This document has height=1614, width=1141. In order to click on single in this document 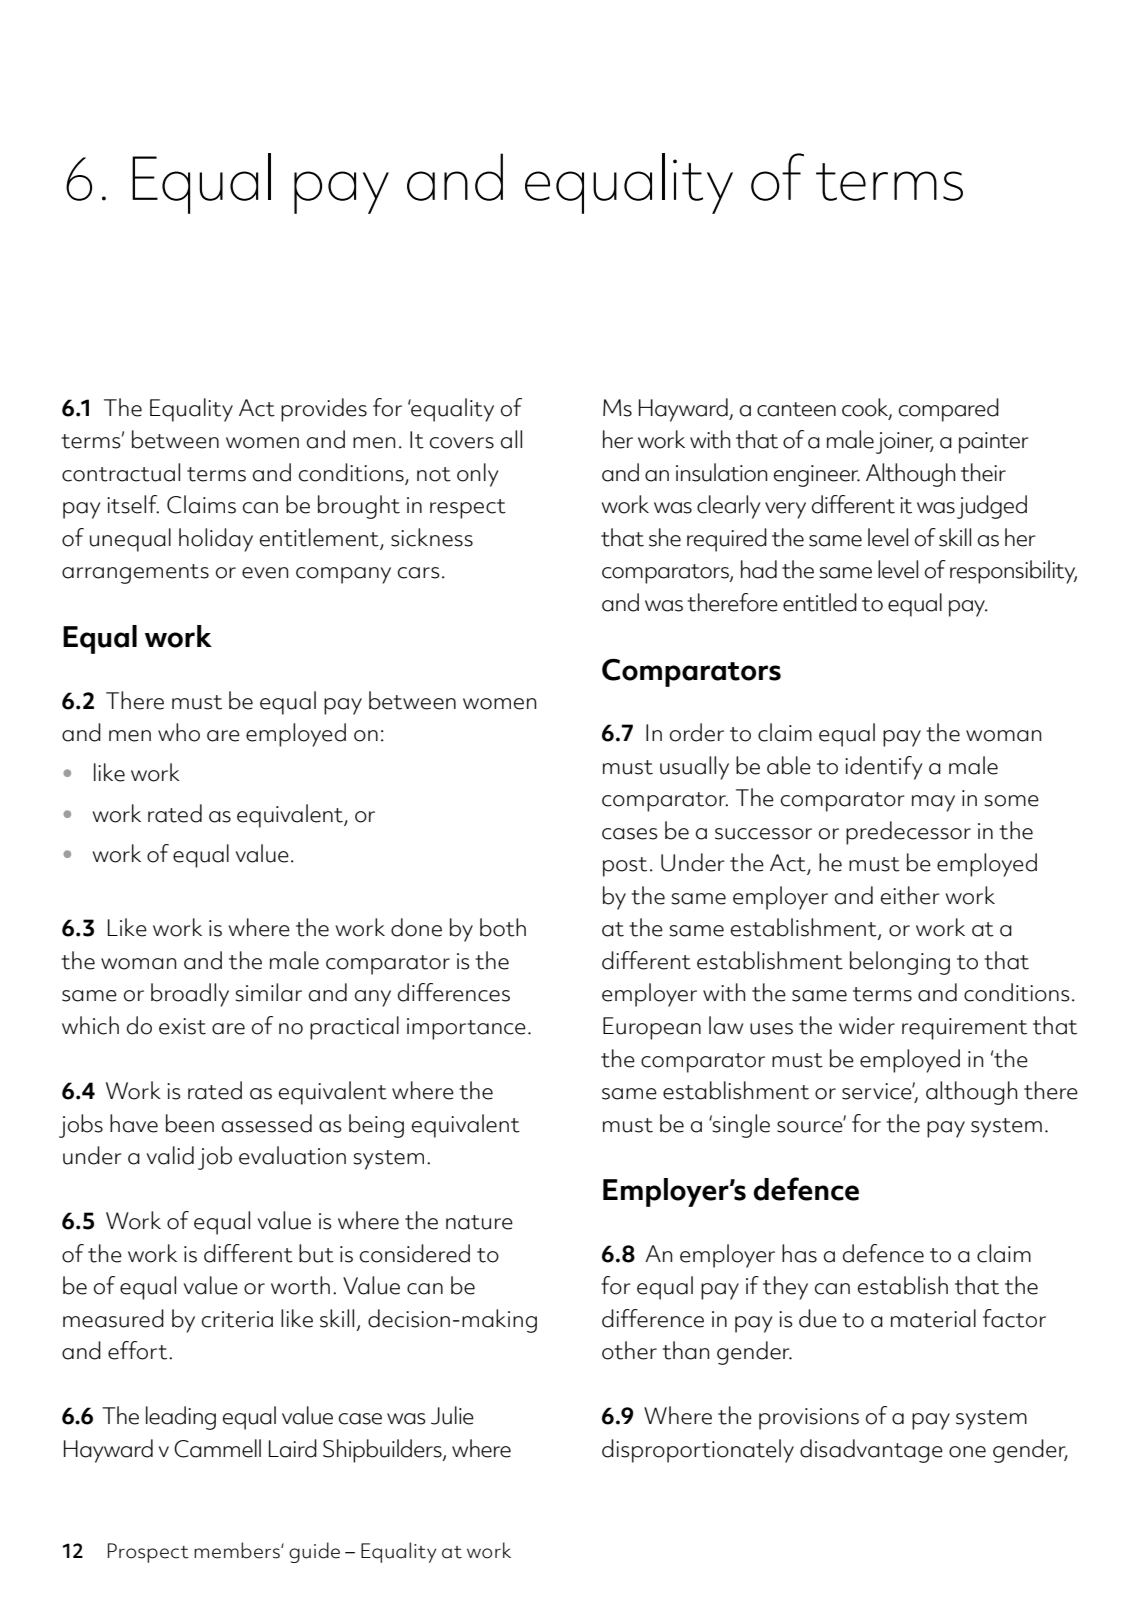, I will do `click(740, 1126)`.
